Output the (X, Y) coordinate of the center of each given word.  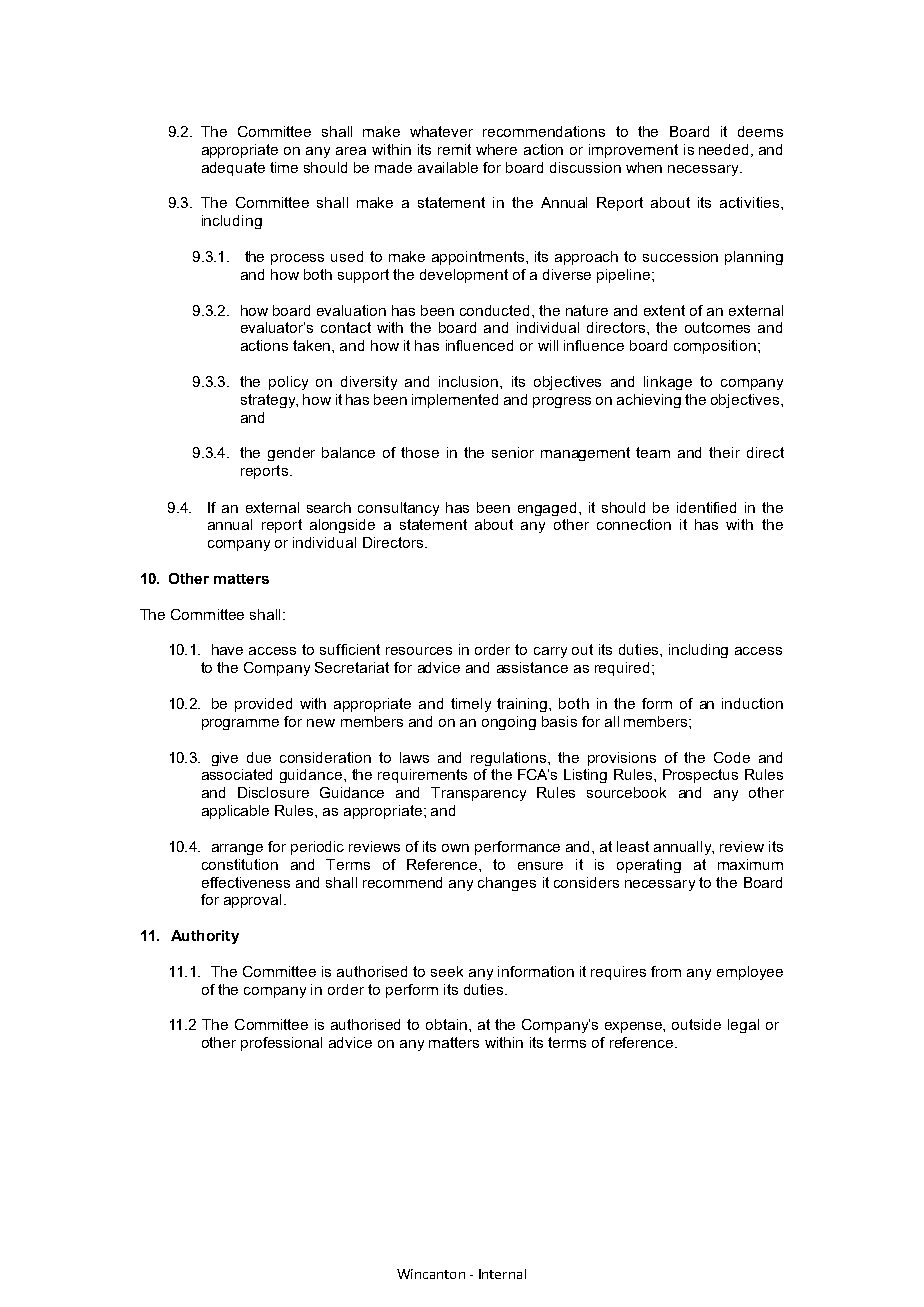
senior (513, 452)
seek (447, 971)
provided (263, 705)
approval (252, 901)
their (724, 452)
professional (281, 1044)
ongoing (509, 723)
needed (723, 149)
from (666, 971)
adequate (233, 169)
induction (752, 703)
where (496, 149)
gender (291, 454)
